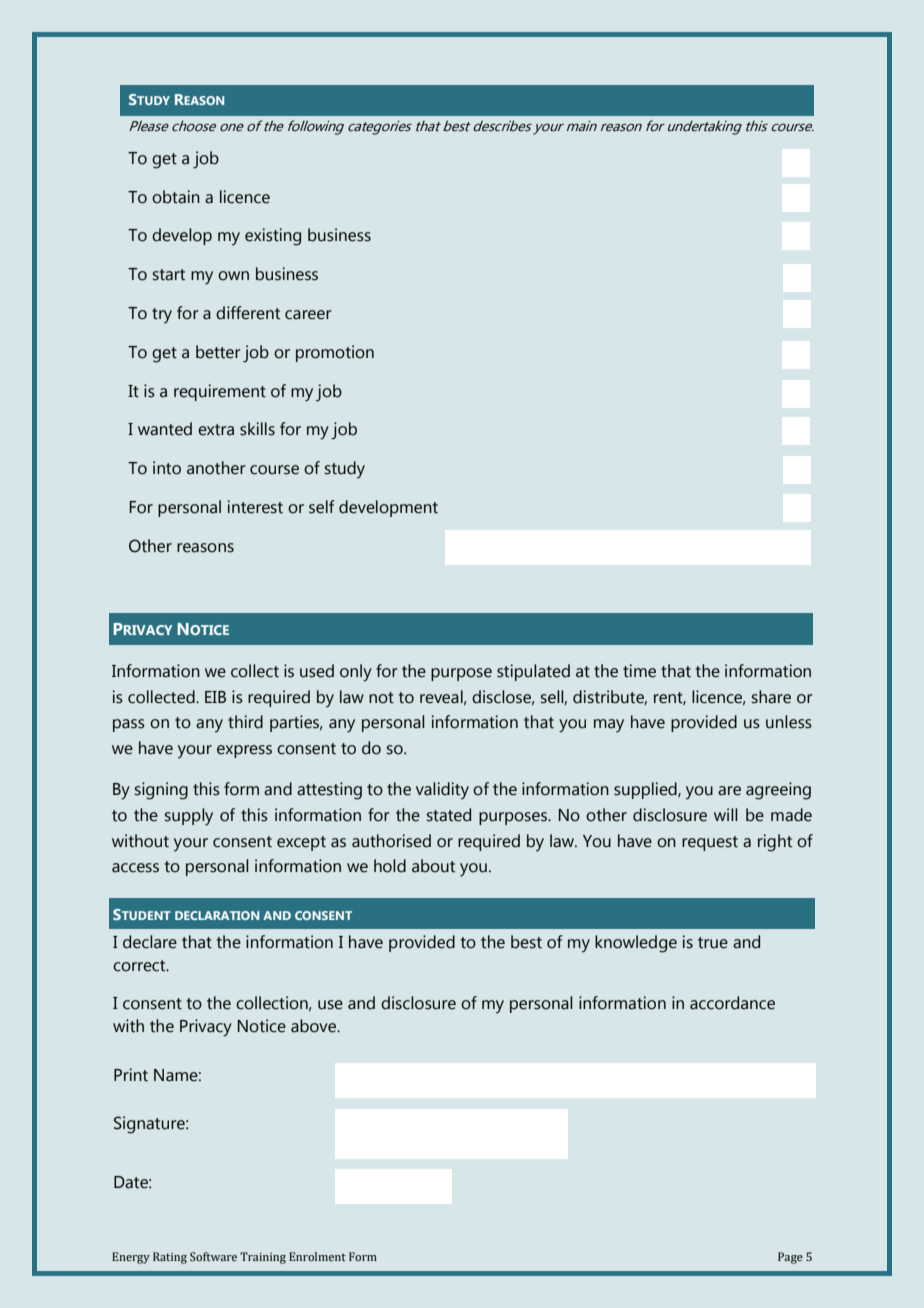 This screenshot has width=924, height=1308. I want to click on career, so click(308, 315).
